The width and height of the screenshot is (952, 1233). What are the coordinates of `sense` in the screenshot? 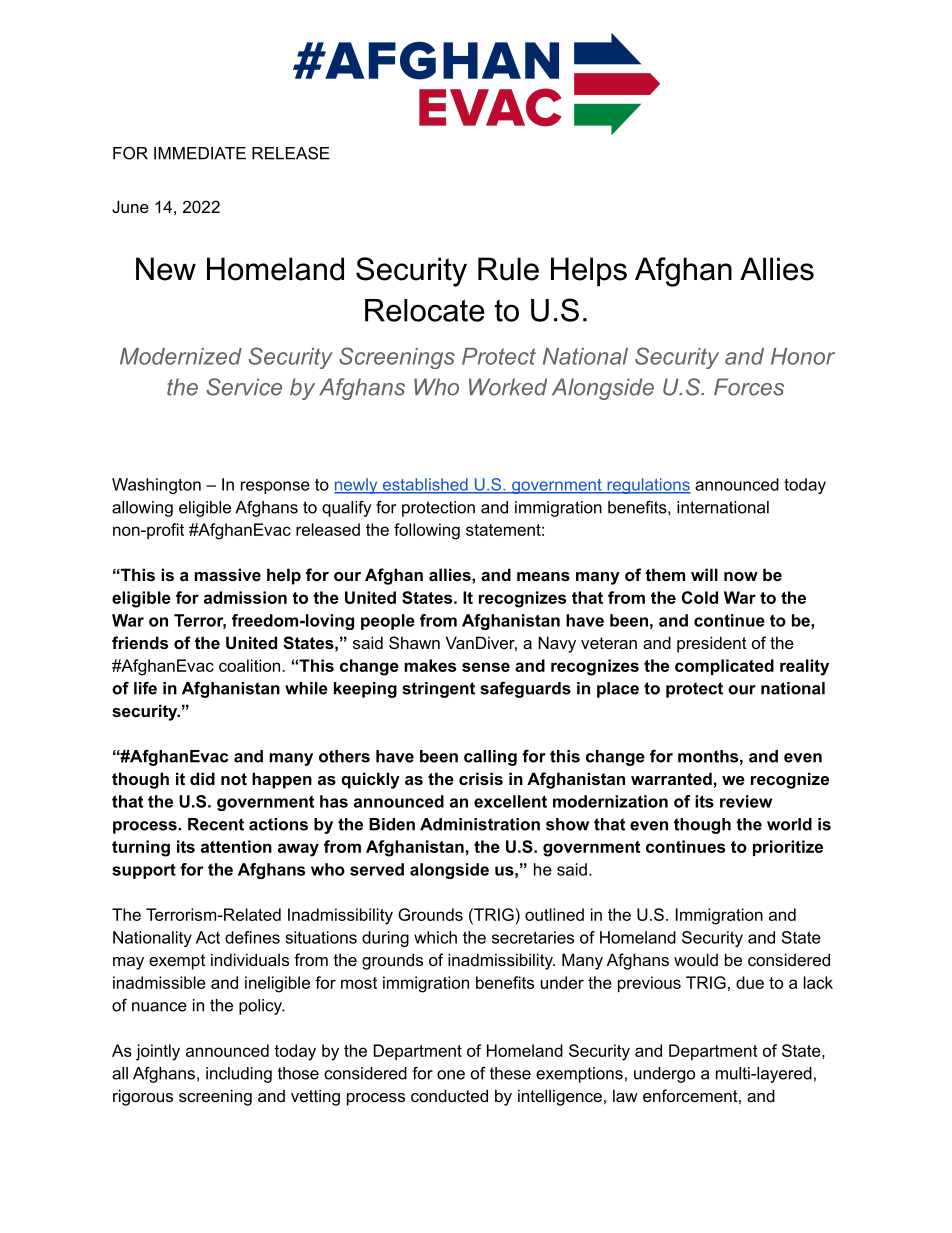 It's located at (486, 667).
